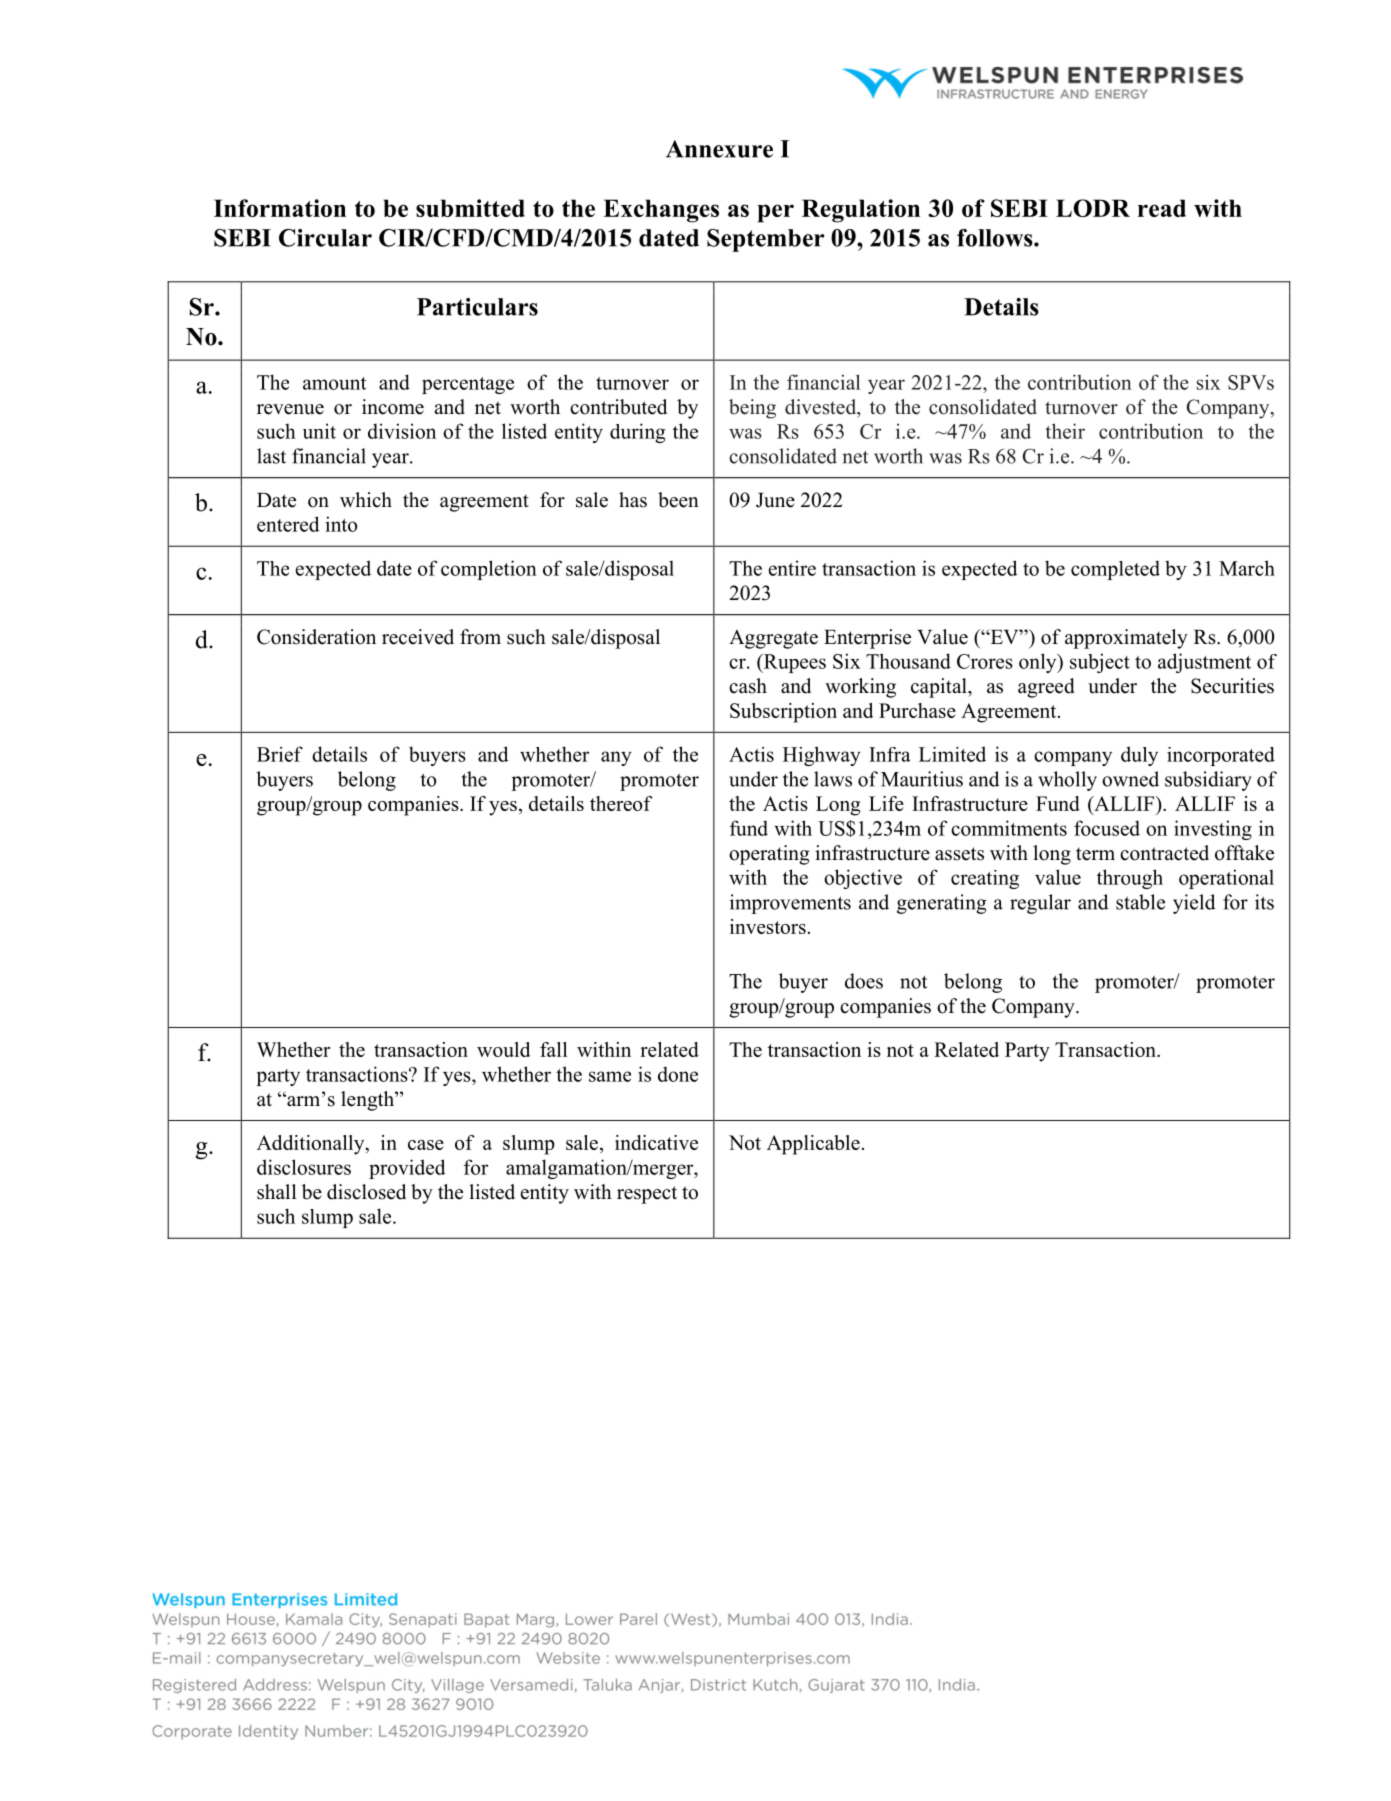  Describe the element at coordinates (765, 240) in the document. I see `September` at that location.
